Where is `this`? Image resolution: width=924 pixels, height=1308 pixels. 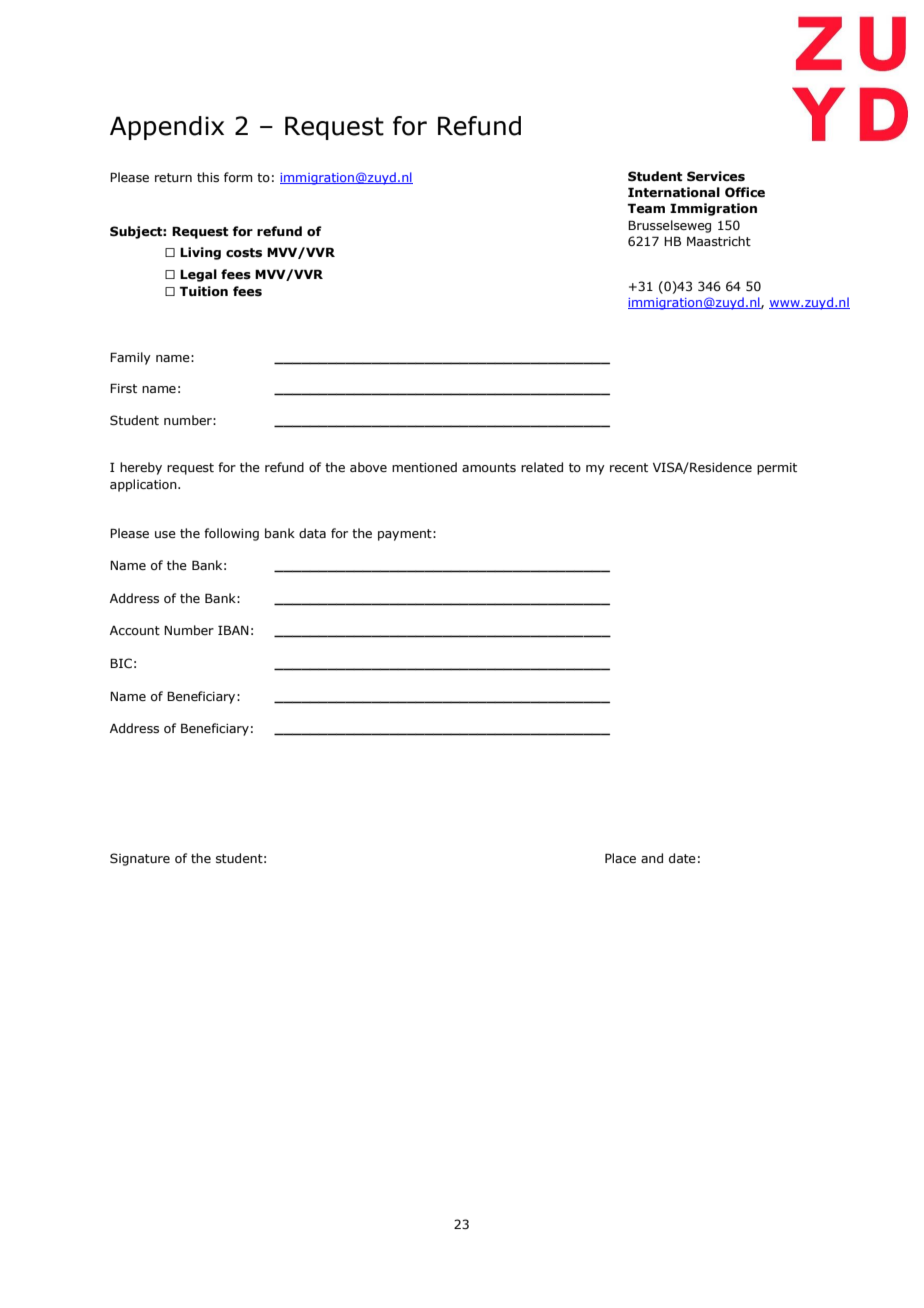
this is located at coordinates (208, 177).
